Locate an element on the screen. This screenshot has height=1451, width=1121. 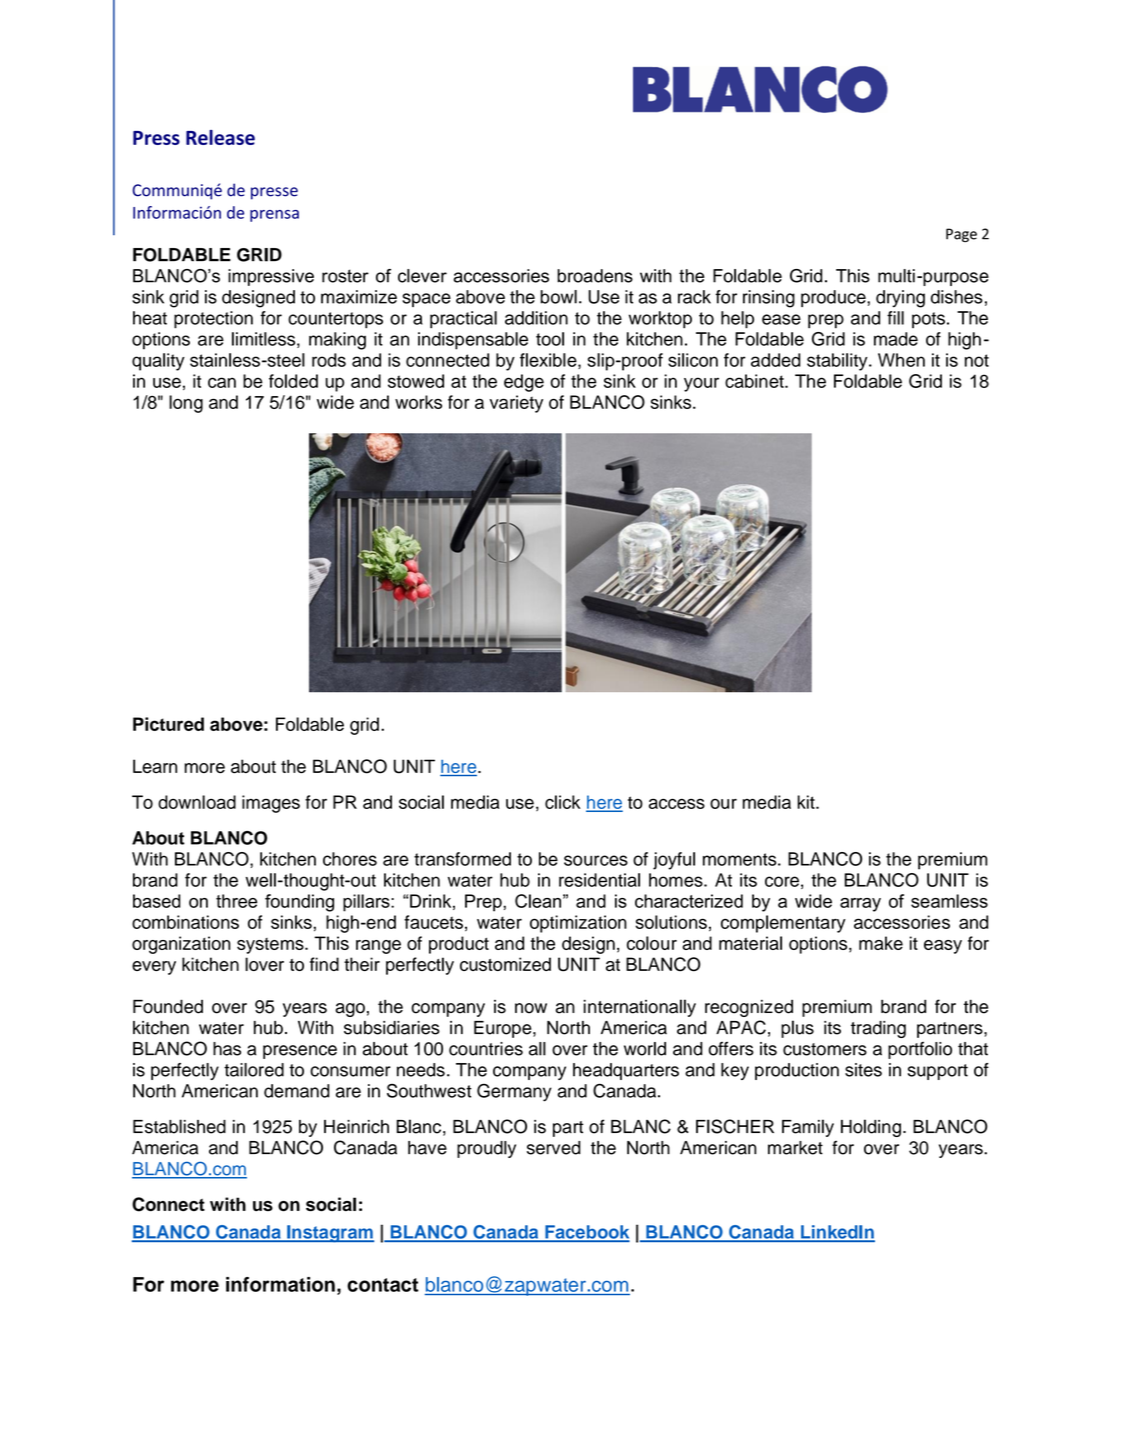
stability is located at coordinates (838, 362).
